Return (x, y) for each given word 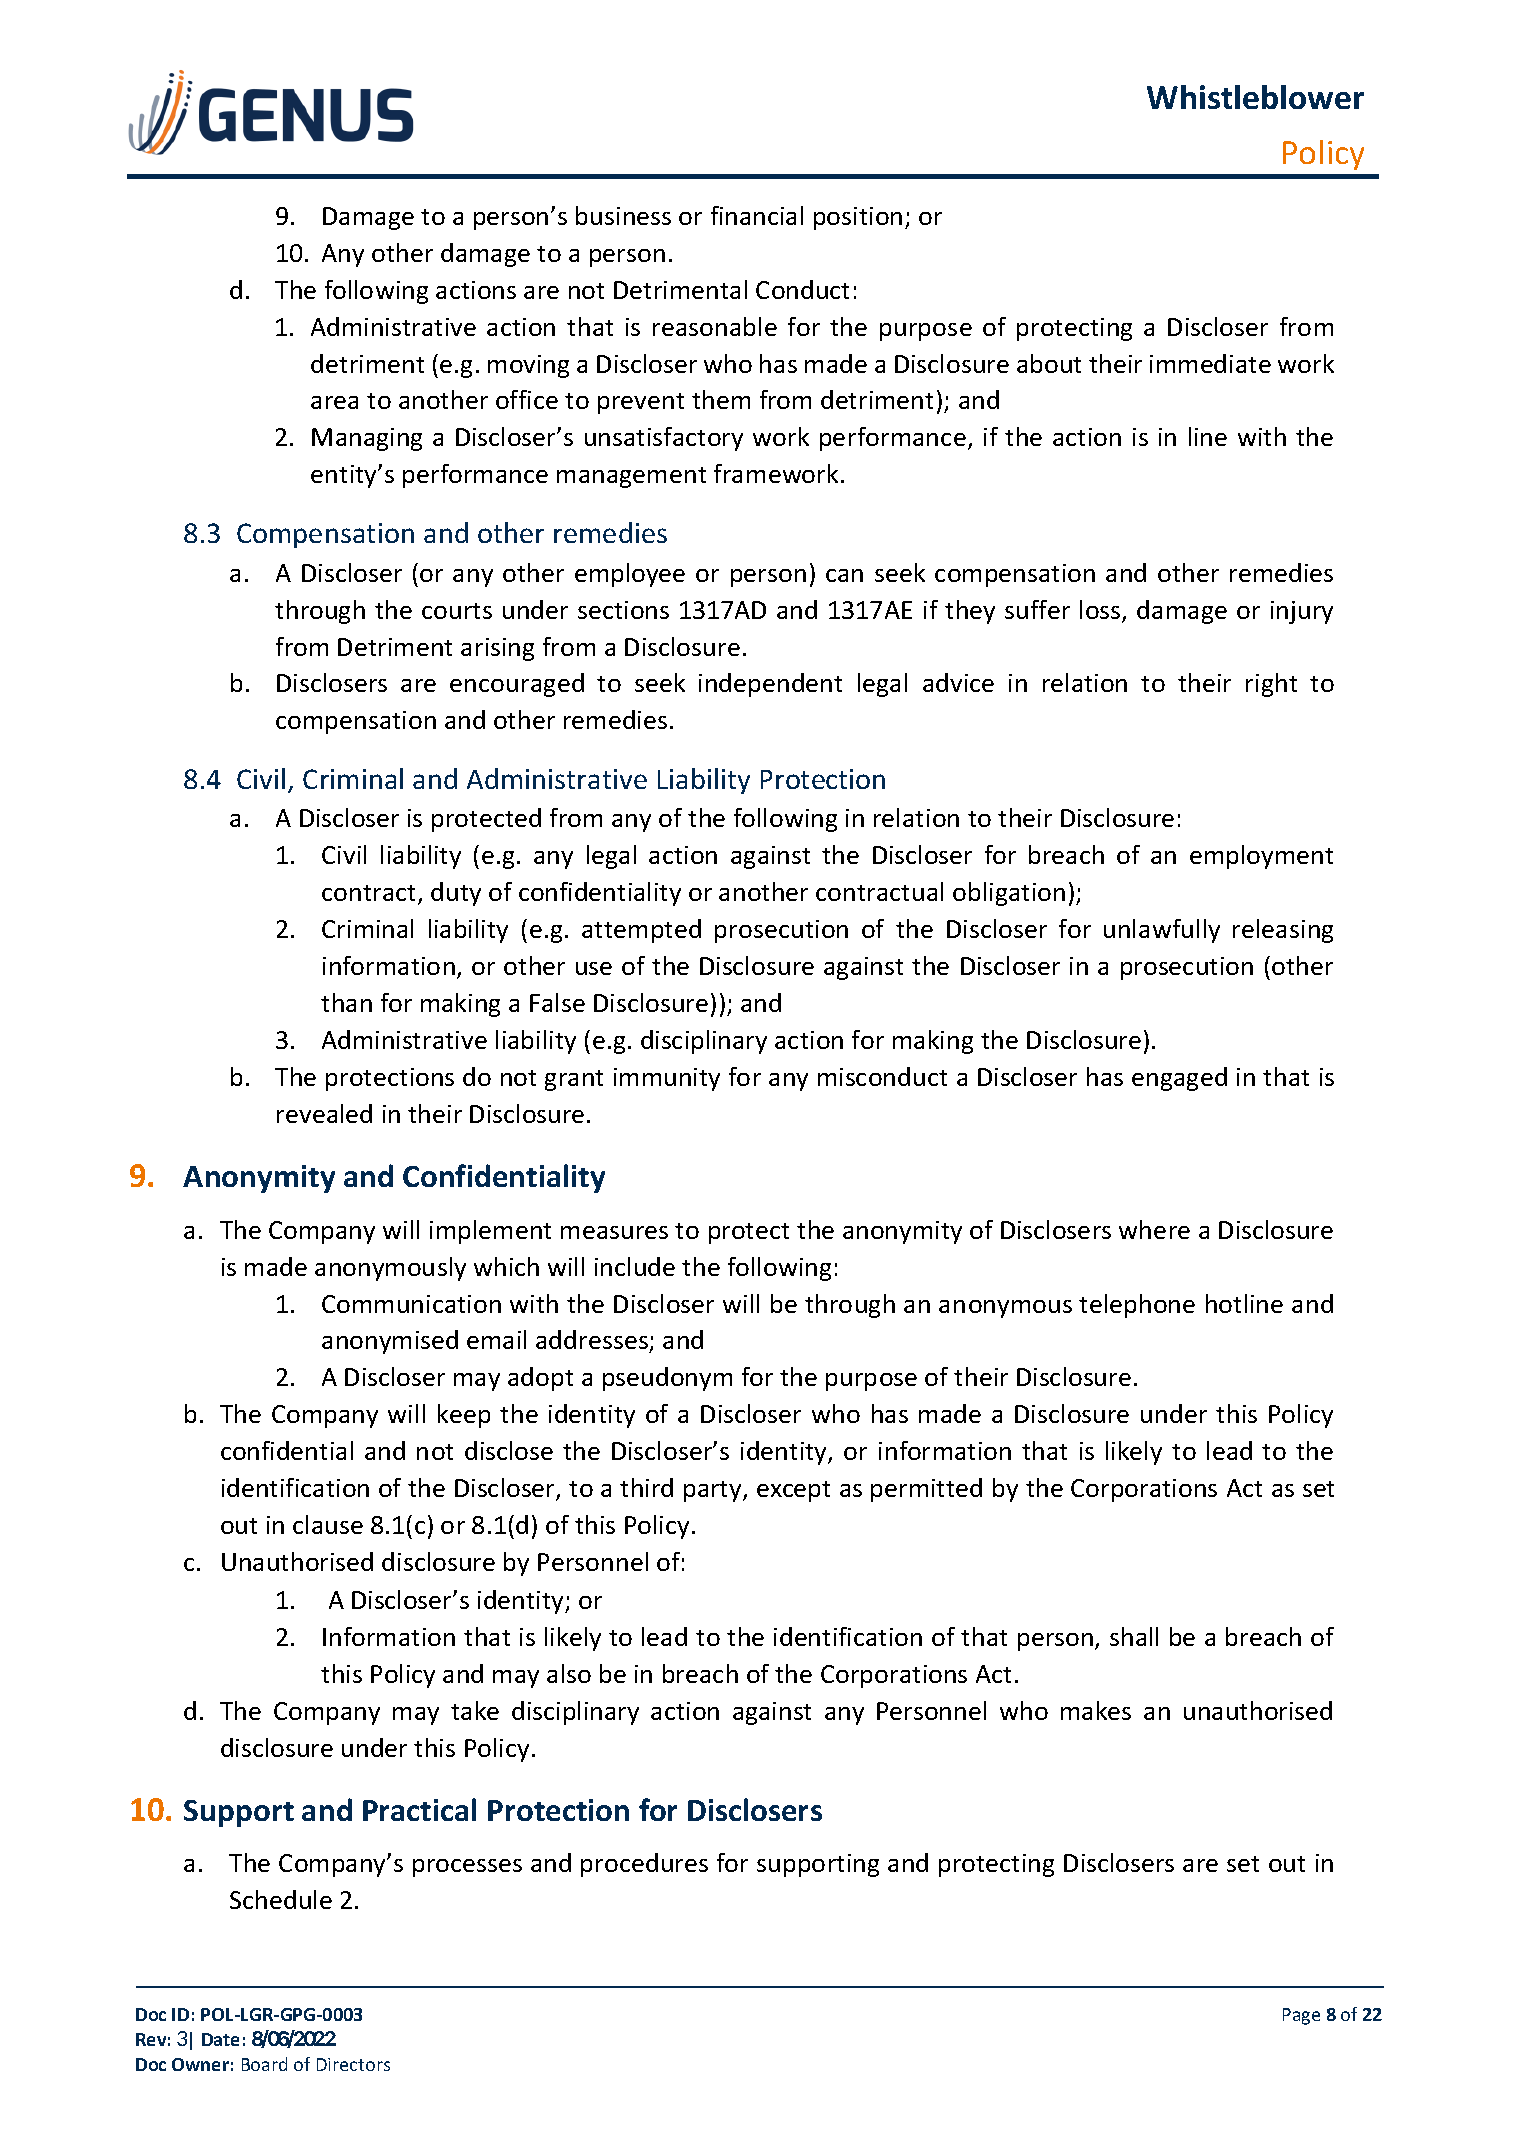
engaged (1179, 1079)
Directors (353, 2064)
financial (757, 215)
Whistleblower (1255, 97)
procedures (644, 1865)
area (334, 402)
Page (1301, 2016)
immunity (667, 1079)
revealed (324, 1113)
